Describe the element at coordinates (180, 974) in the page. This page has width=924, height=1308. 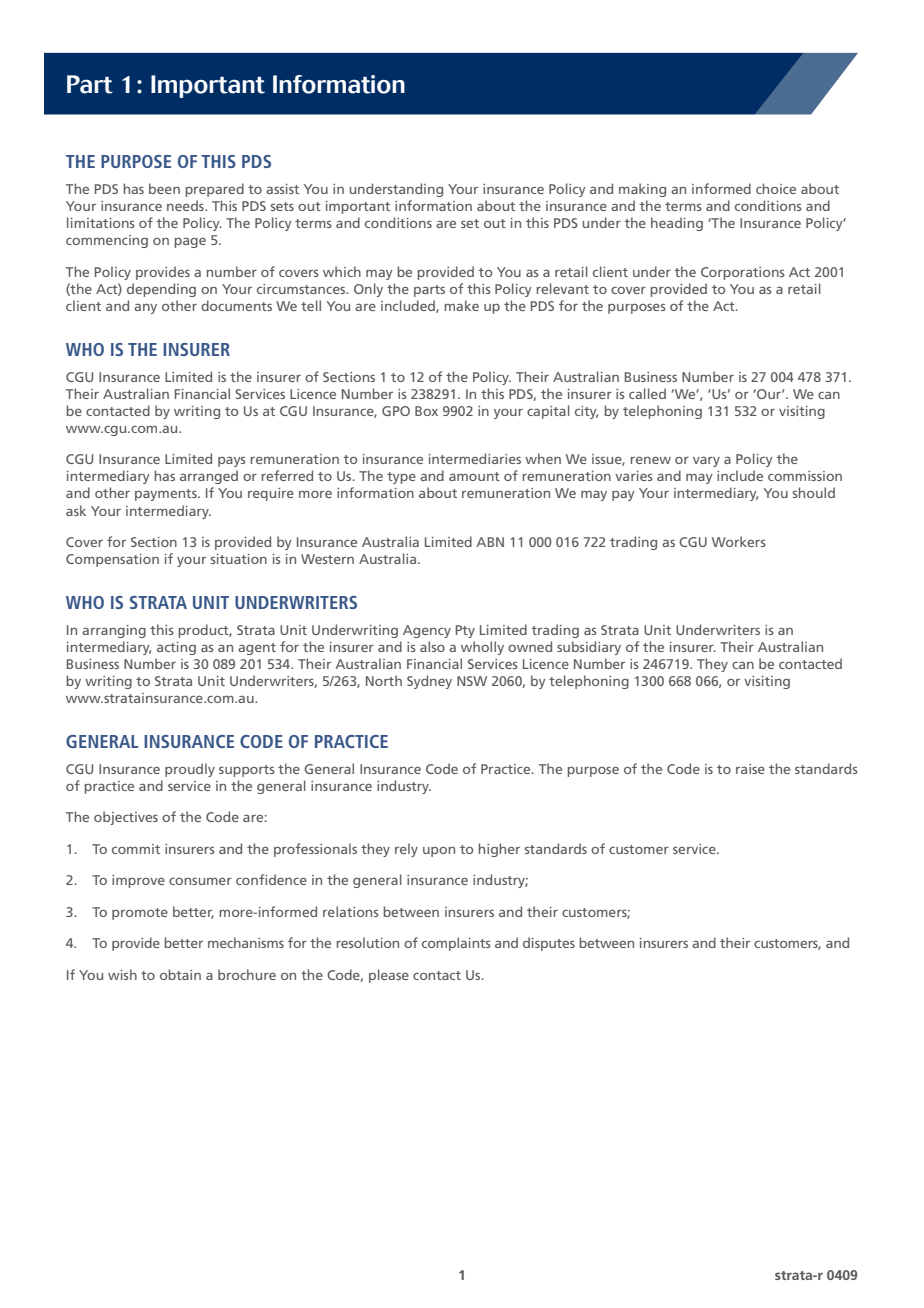
I see `obtain` at that location.
